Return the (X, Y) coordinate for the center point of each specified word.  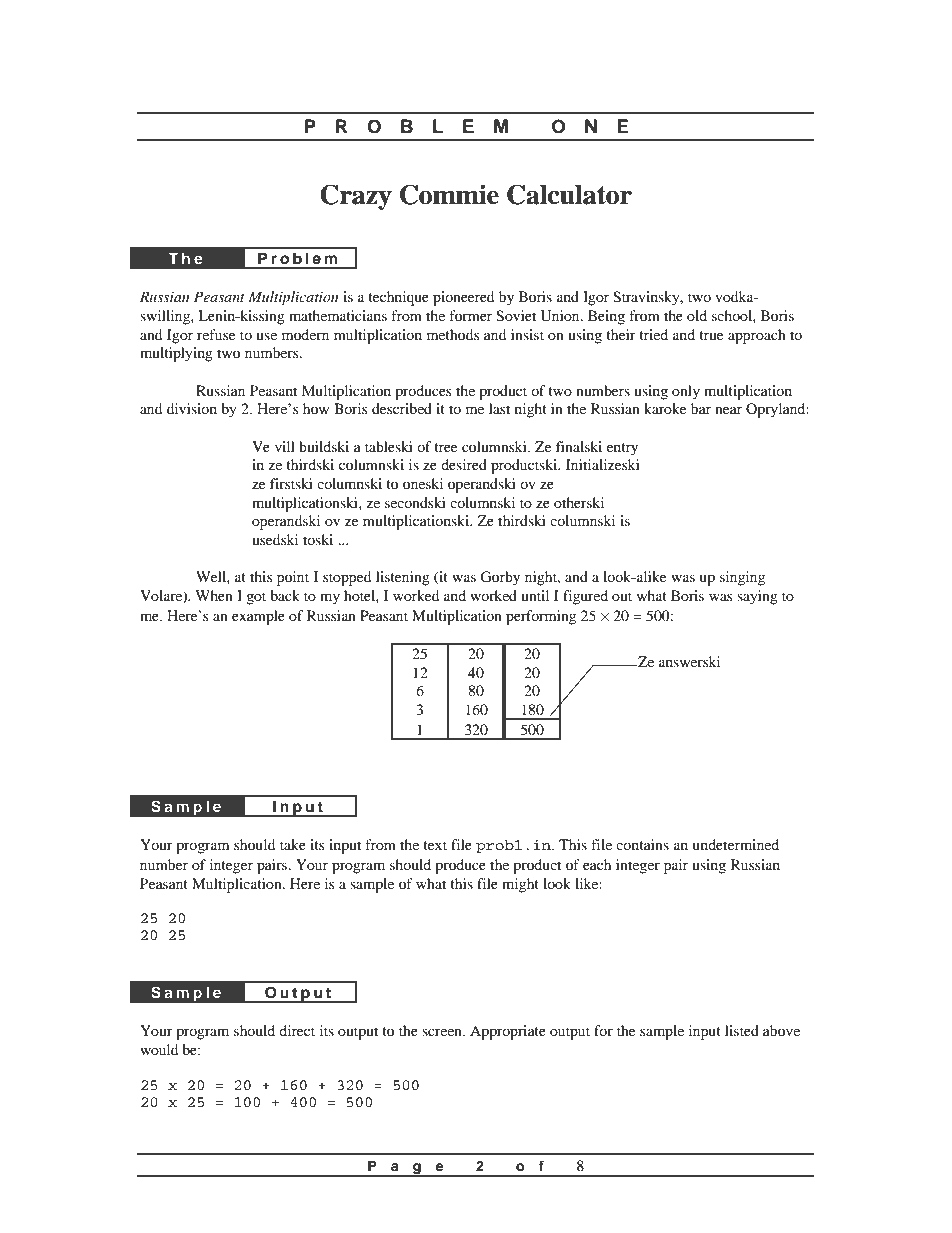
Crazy (356, 197)
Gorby (500, 578)
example (258, 617)
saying (757, 597)
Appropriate (508, 1032)
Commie (449, 194)
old (697, 315)
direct (297, 1030)
